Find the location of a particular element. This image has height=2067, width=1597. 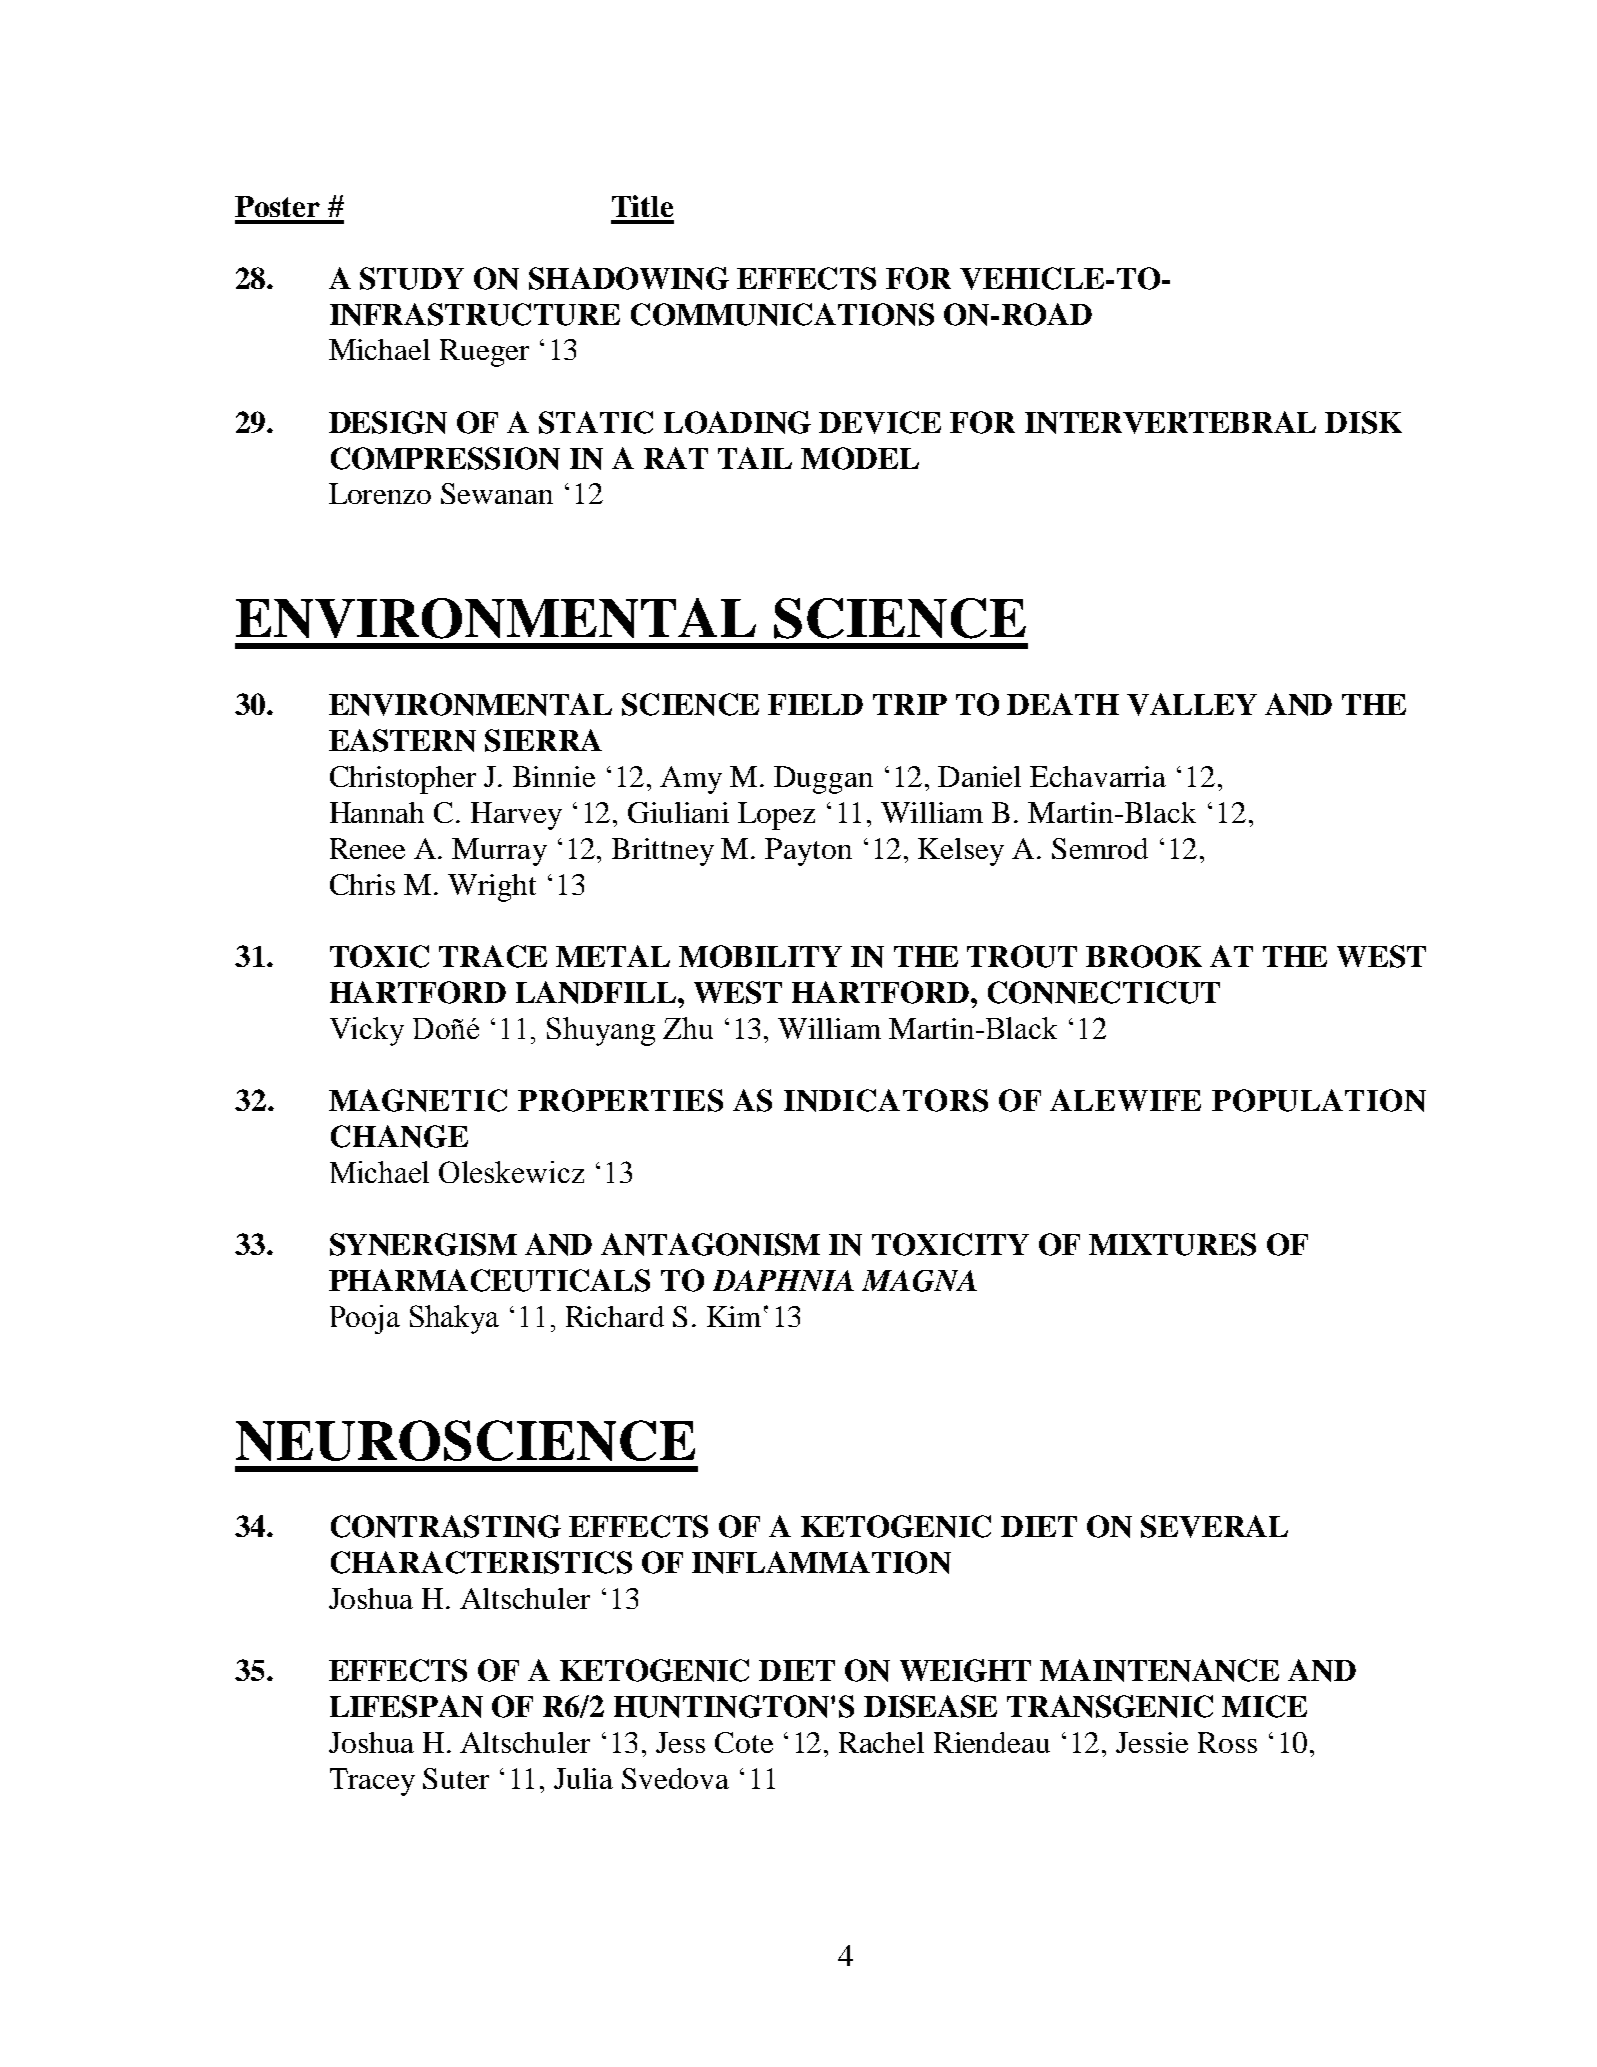

INTERVERTEBRAL is located at coordinates (1170, 422).
